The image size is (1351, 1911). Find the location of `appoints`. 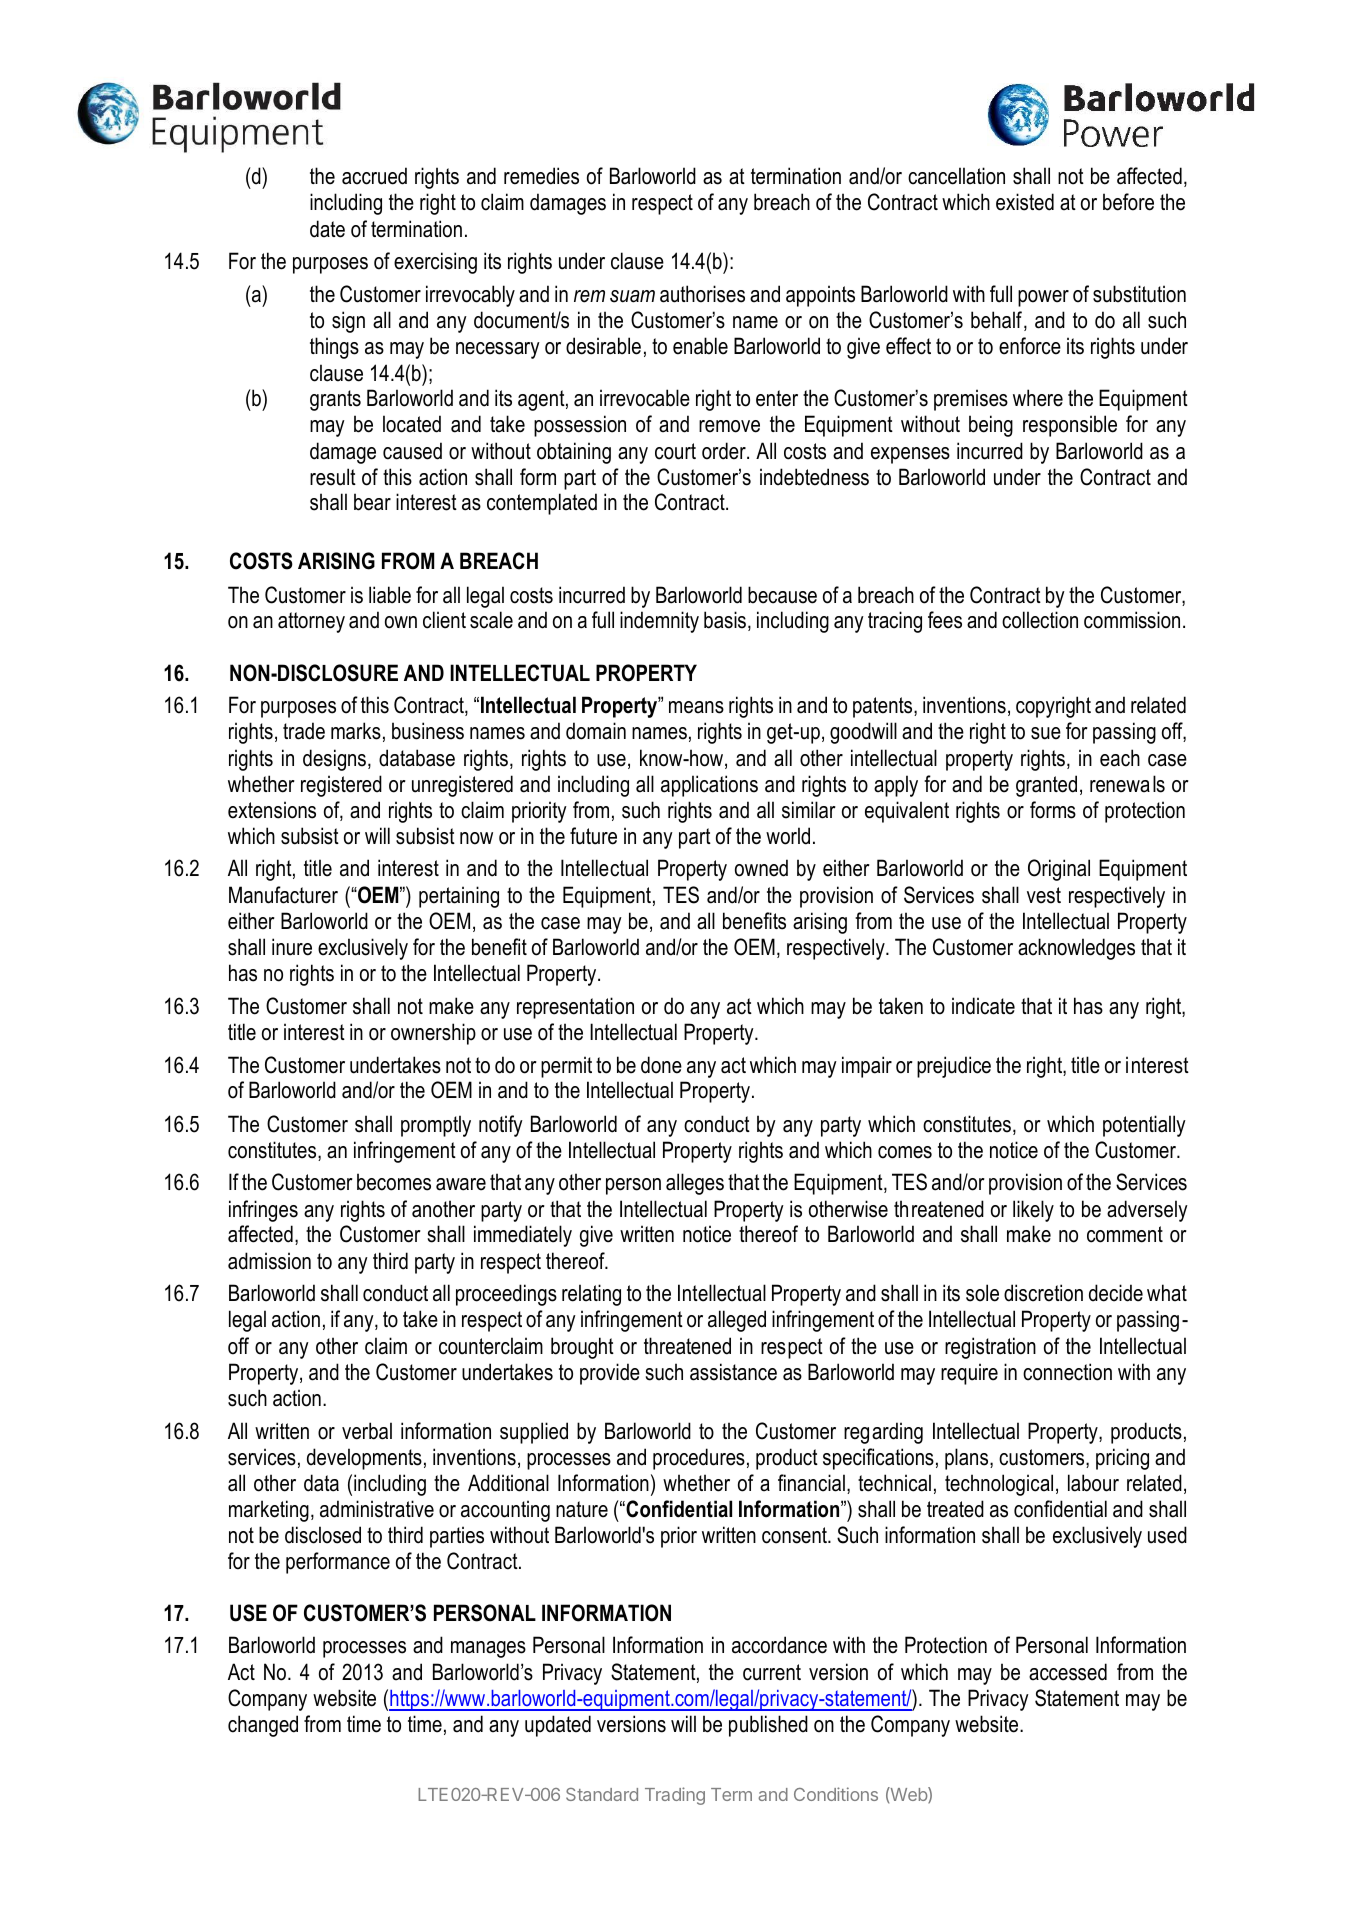

appoints is located at coordinates (820, 296).
